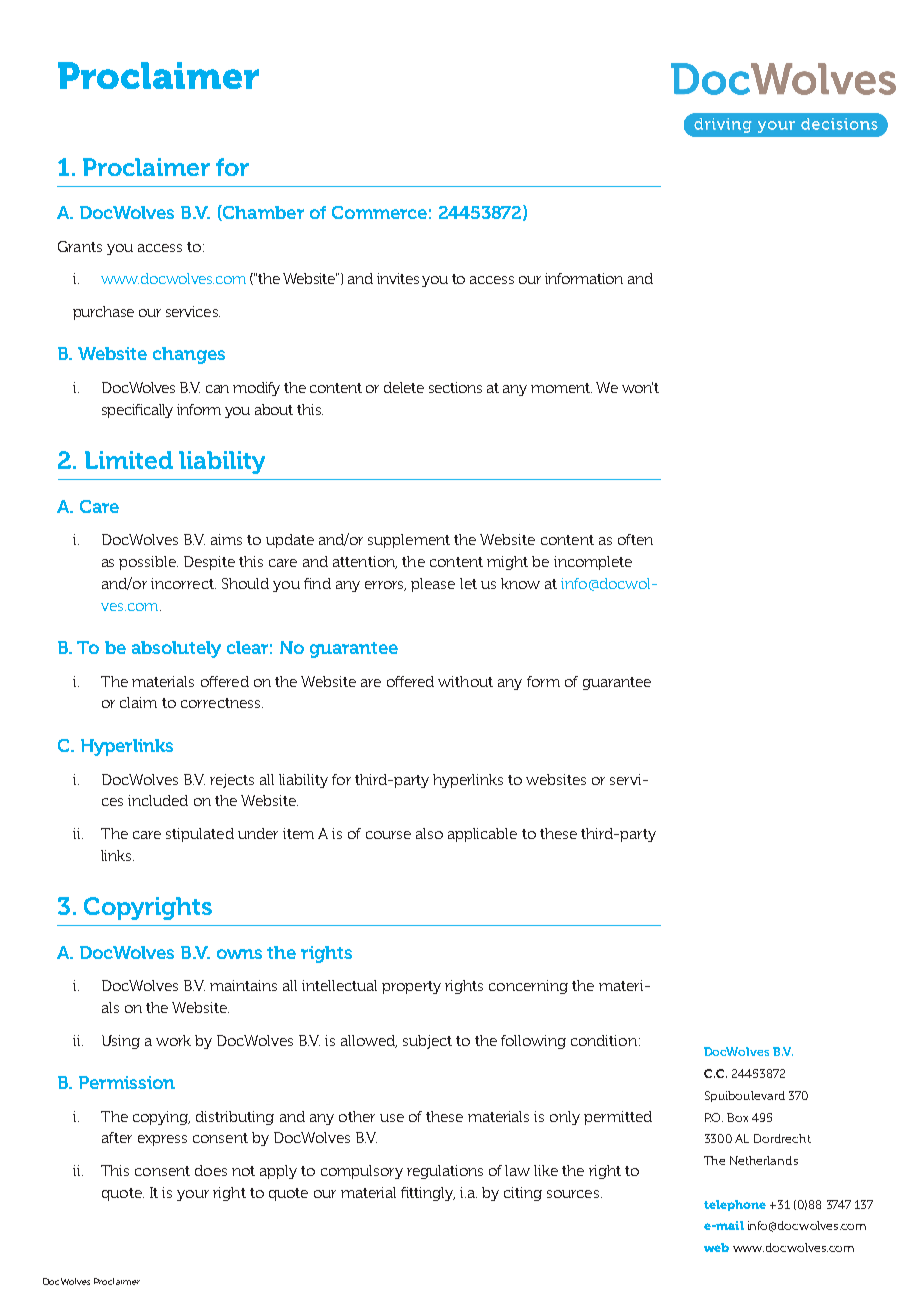 This image has height=1308, width=924. What do you see at coordinates (445, 1172) in the image?
I see `regulations` at bounding box center [445, 1172].
